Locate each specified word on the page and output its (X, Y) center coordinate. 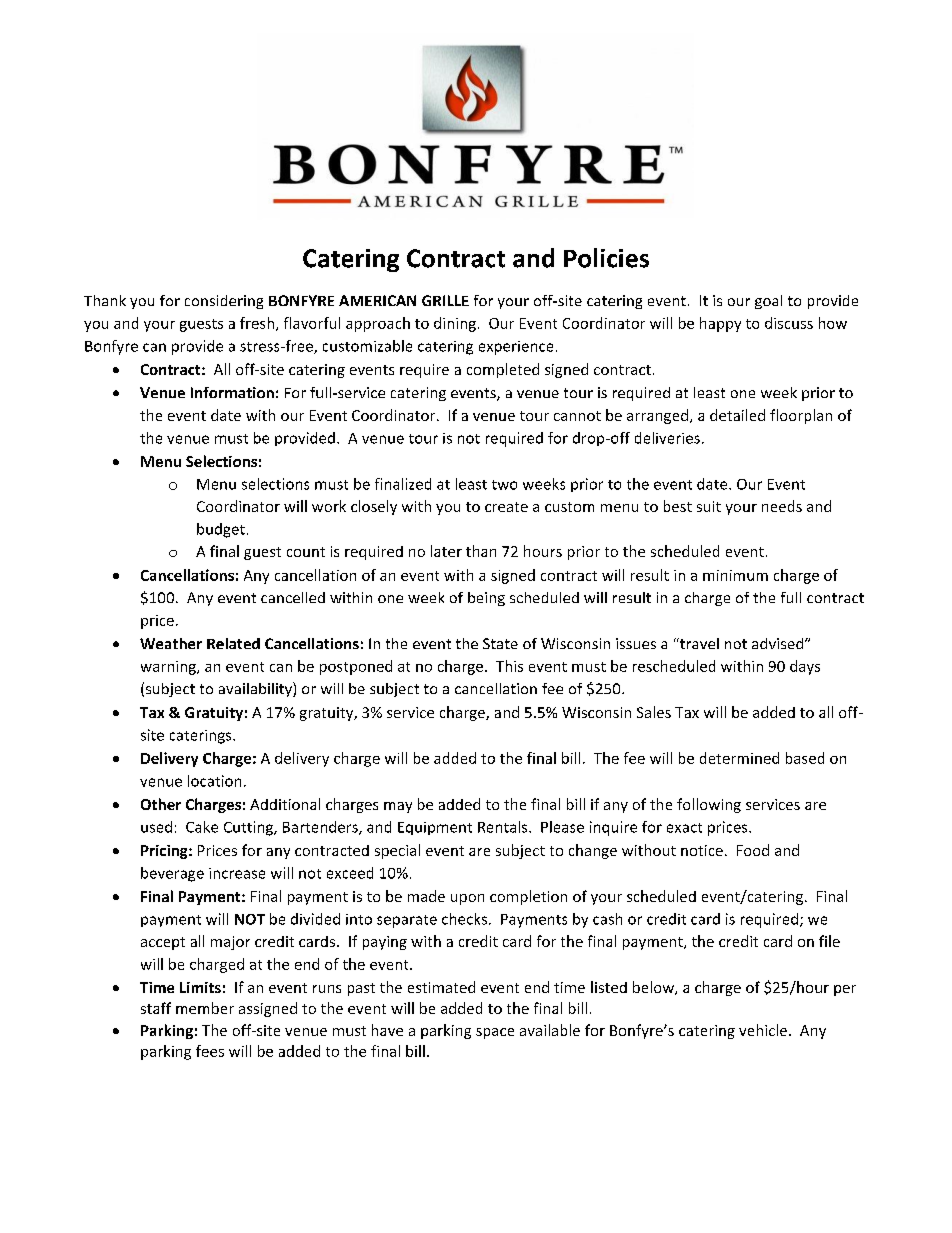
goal (768, 302)
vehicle (763, 1030)
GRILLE (445, 300)
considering (224, 302)
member (205, 1008)
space (495, 1033)
